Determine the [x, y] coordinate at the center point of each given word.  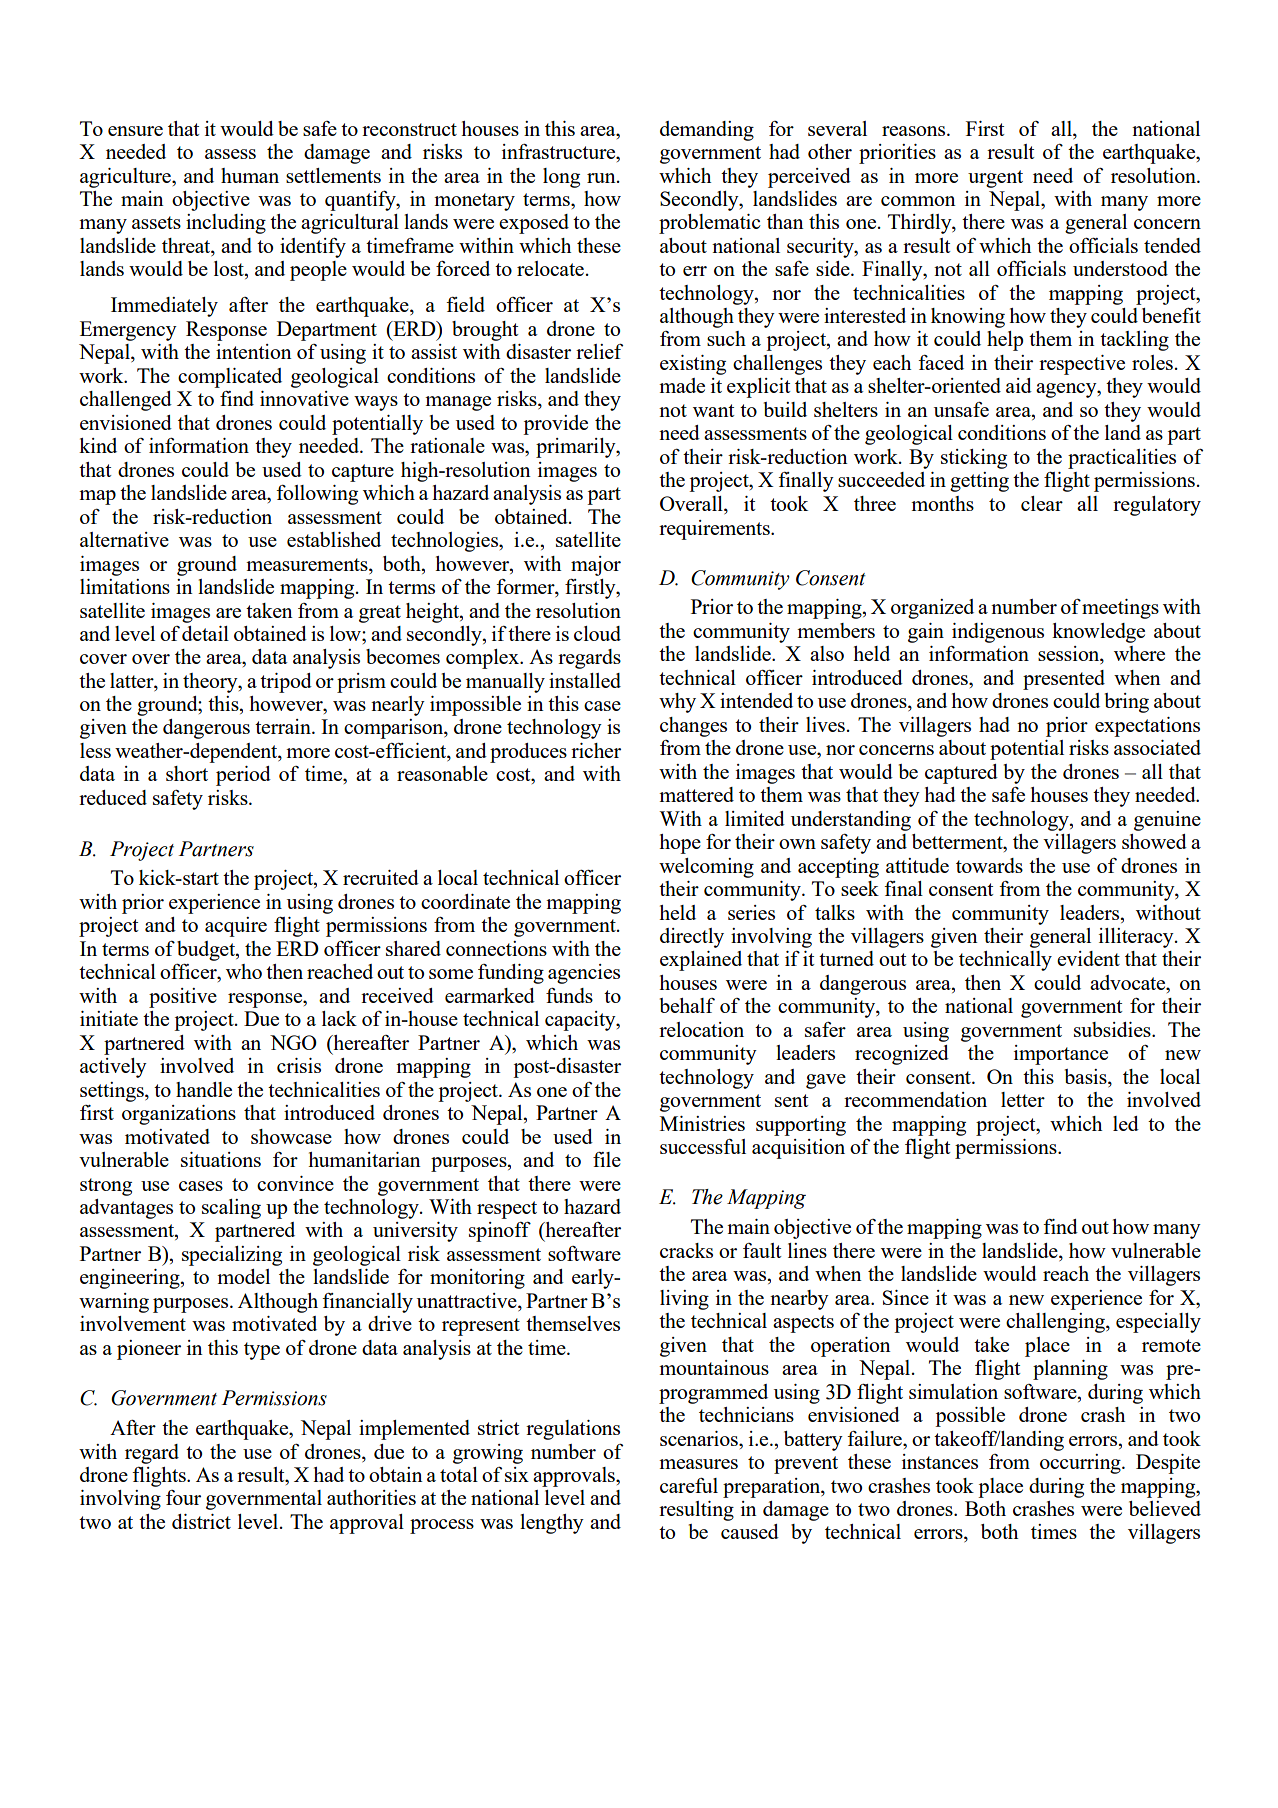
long [561, 178]
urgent [995, 179]
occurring [1081, 1464]
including [226, 224]
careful [689, 1485]
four [183, 1497]
